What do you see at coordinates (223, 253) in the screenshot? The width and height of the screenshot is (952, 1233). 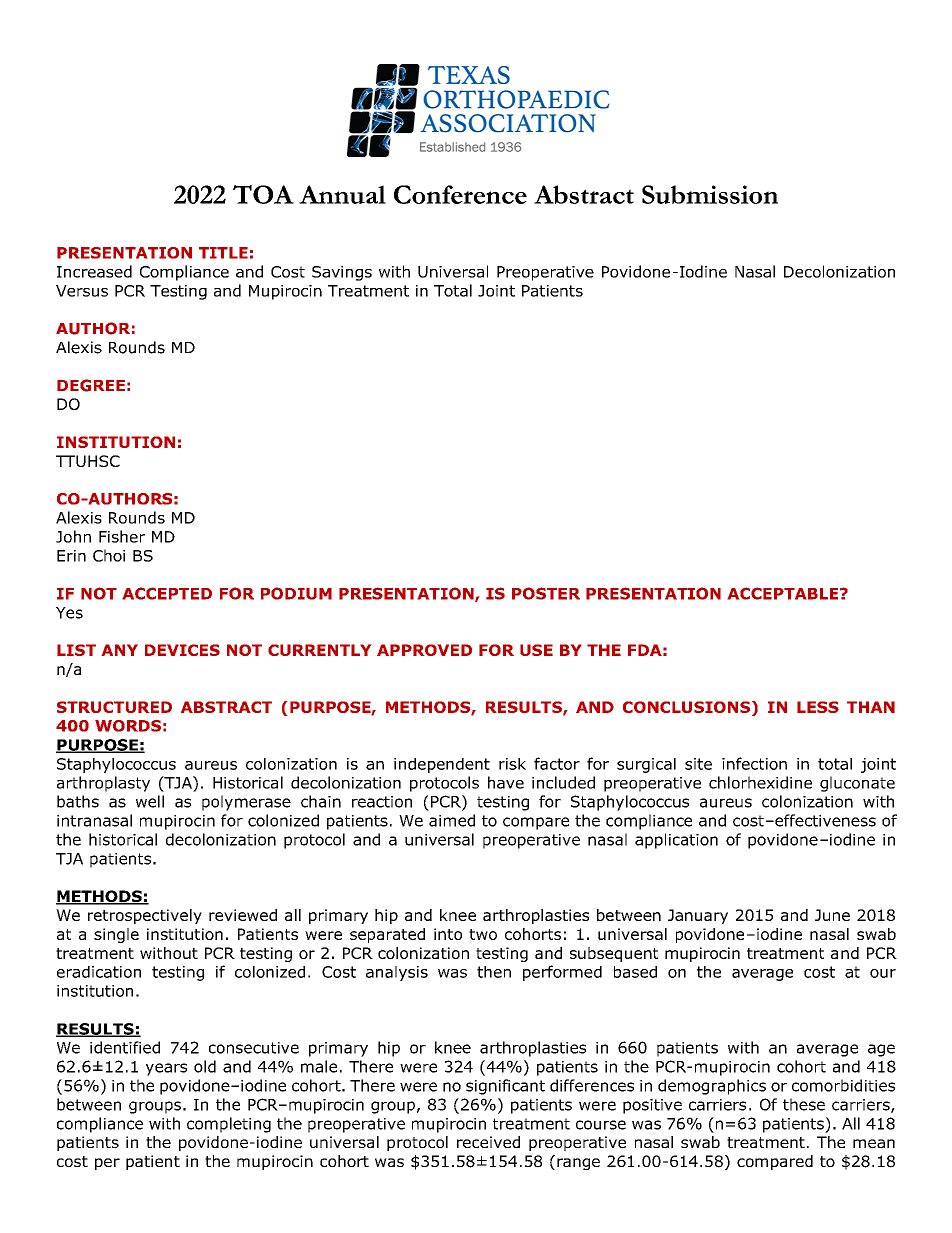 I see `TITLE` at bounding box center [223, 253].
